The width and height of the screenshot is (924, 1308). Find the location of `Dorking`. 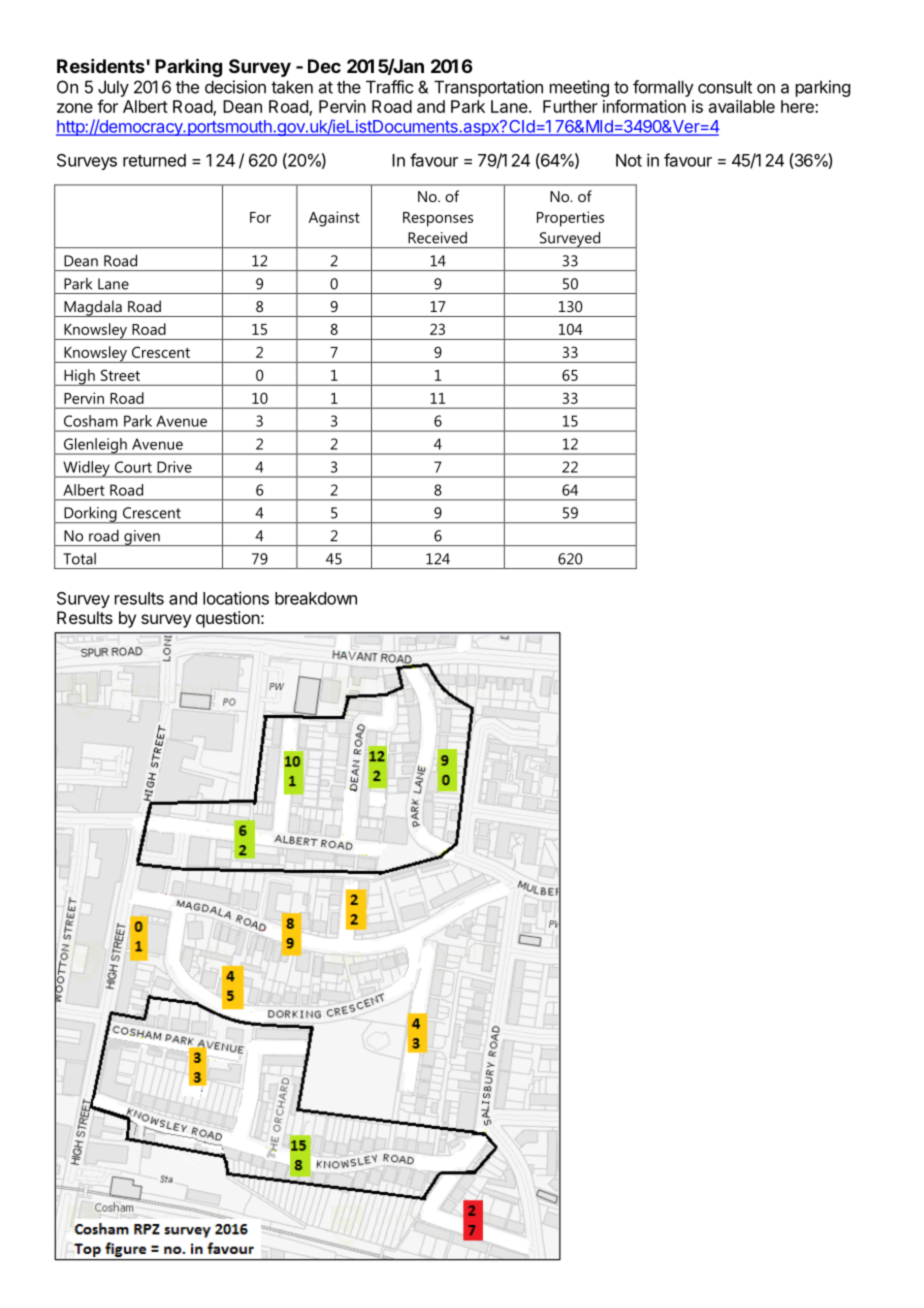

Dorking is located at coordinates (90, 515).
